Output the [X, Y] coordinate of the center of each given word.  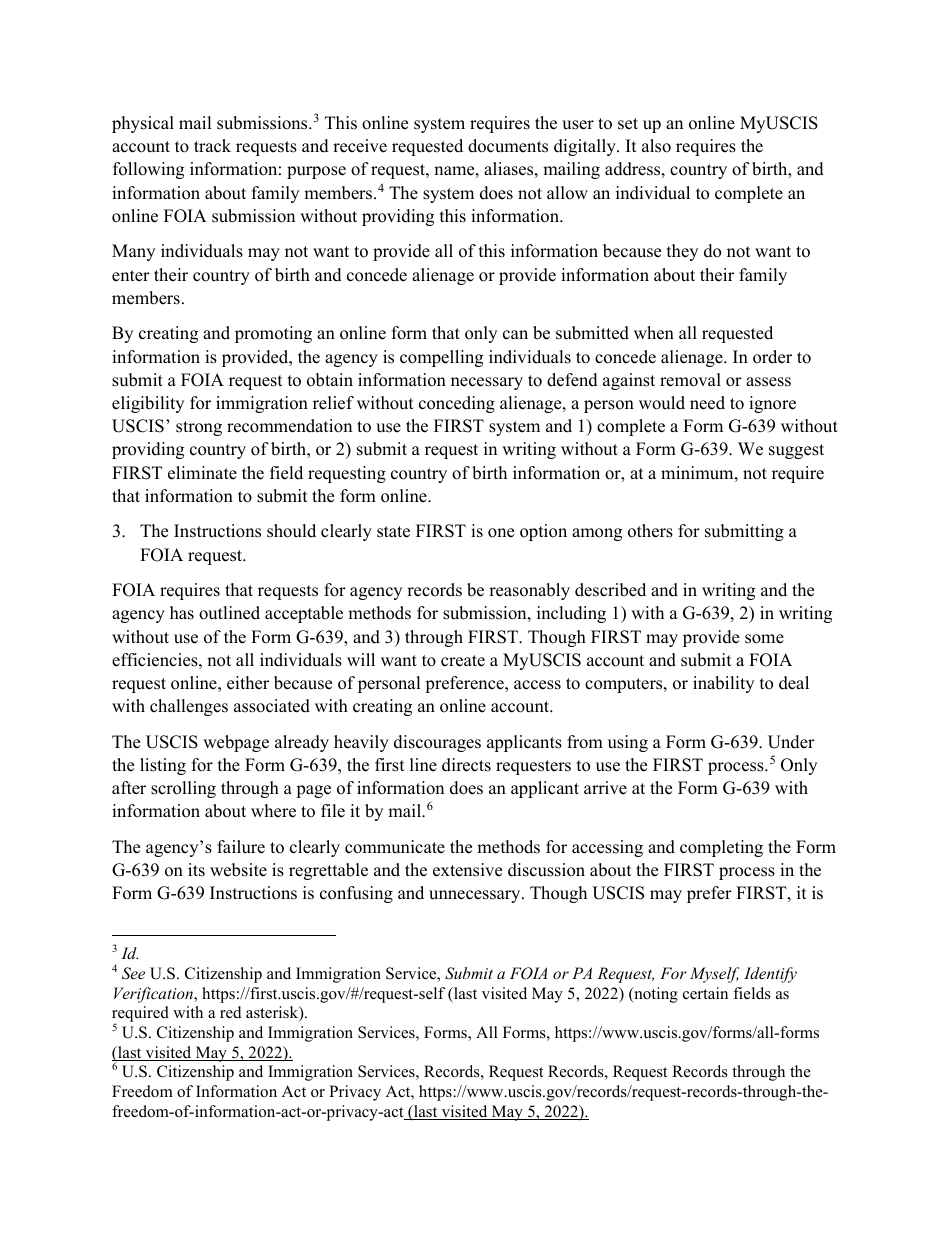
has [182, 613]
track [212, 146]
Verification [154, 995]
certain [705, 993]
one [501, 533]
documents [508, 146]
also [656, 146]
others [650, 531]
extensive [467, 870]
